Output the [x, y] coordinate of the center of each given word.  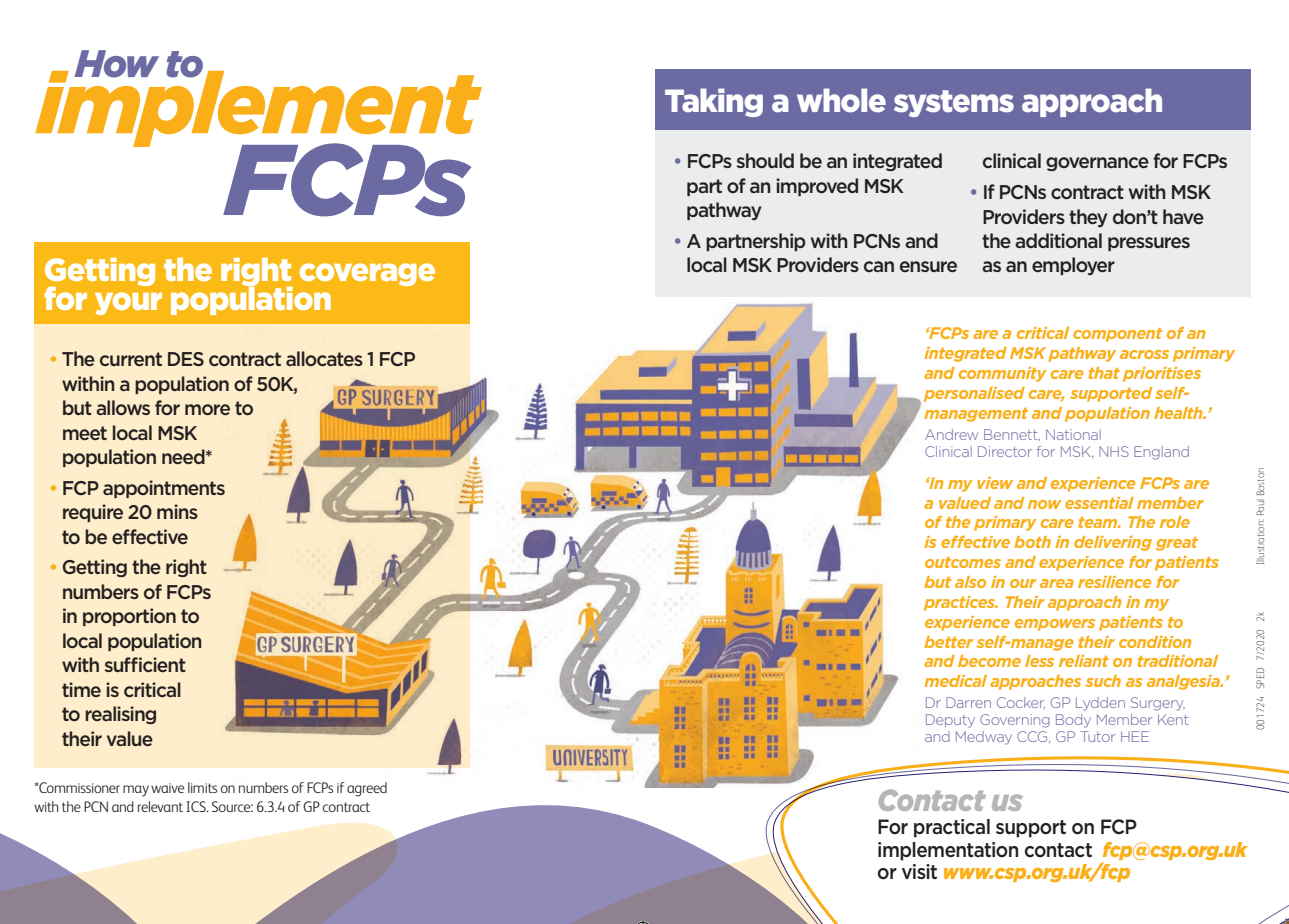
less [1039, 661]
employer [1073, 266]
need [184, 456]
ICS [197, 806]
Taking [714, 102]
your [128, 303]
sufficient [145, 664]
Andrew [951, 434]
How [116, 64]
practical [952, 828]
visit [919, 871]
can [879, 266]
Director [1005, 451]
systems [954, 103]
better [949, 642]
